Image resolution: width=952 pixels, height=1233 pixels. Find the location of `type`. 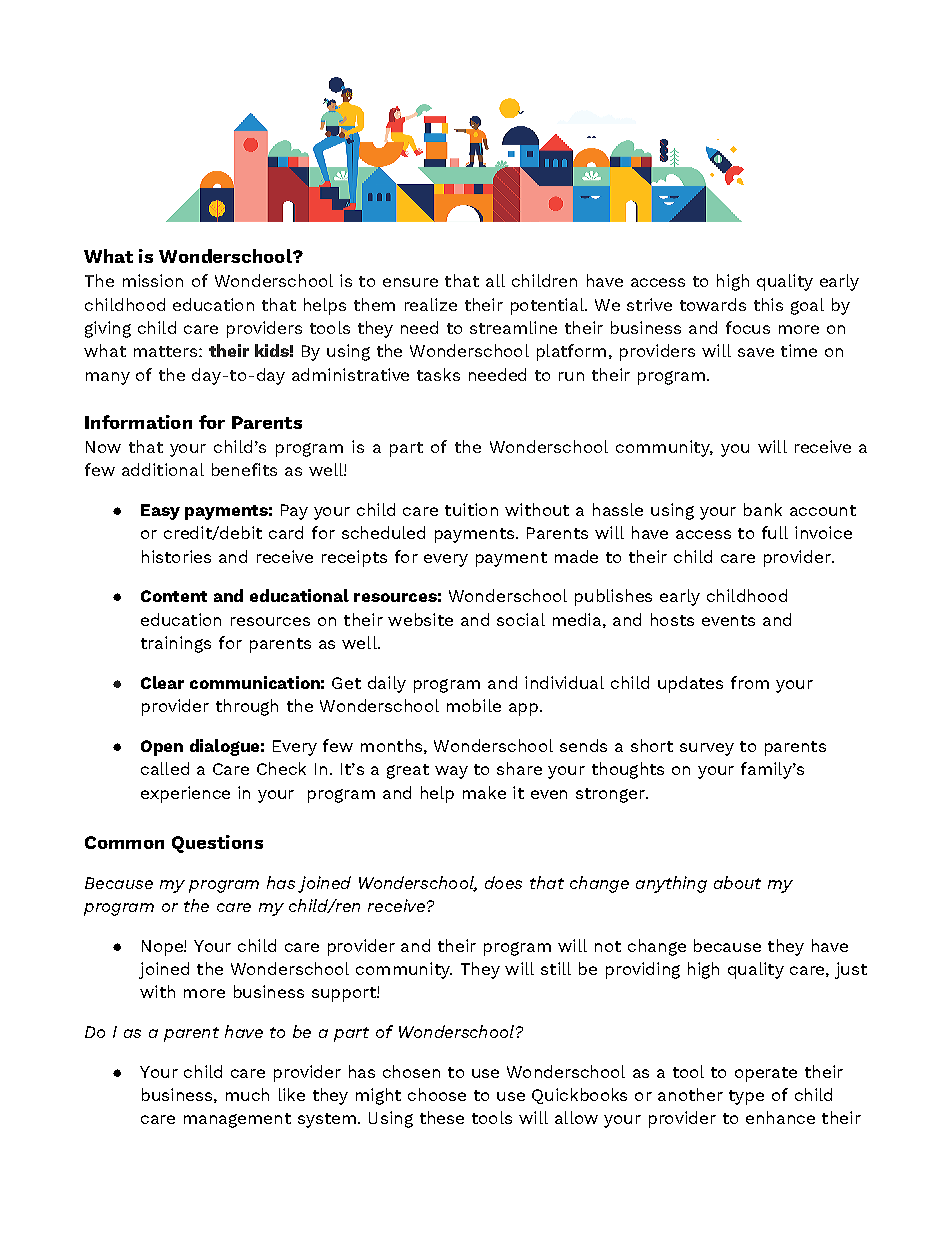

type is located at coordinates (746, 1097).
